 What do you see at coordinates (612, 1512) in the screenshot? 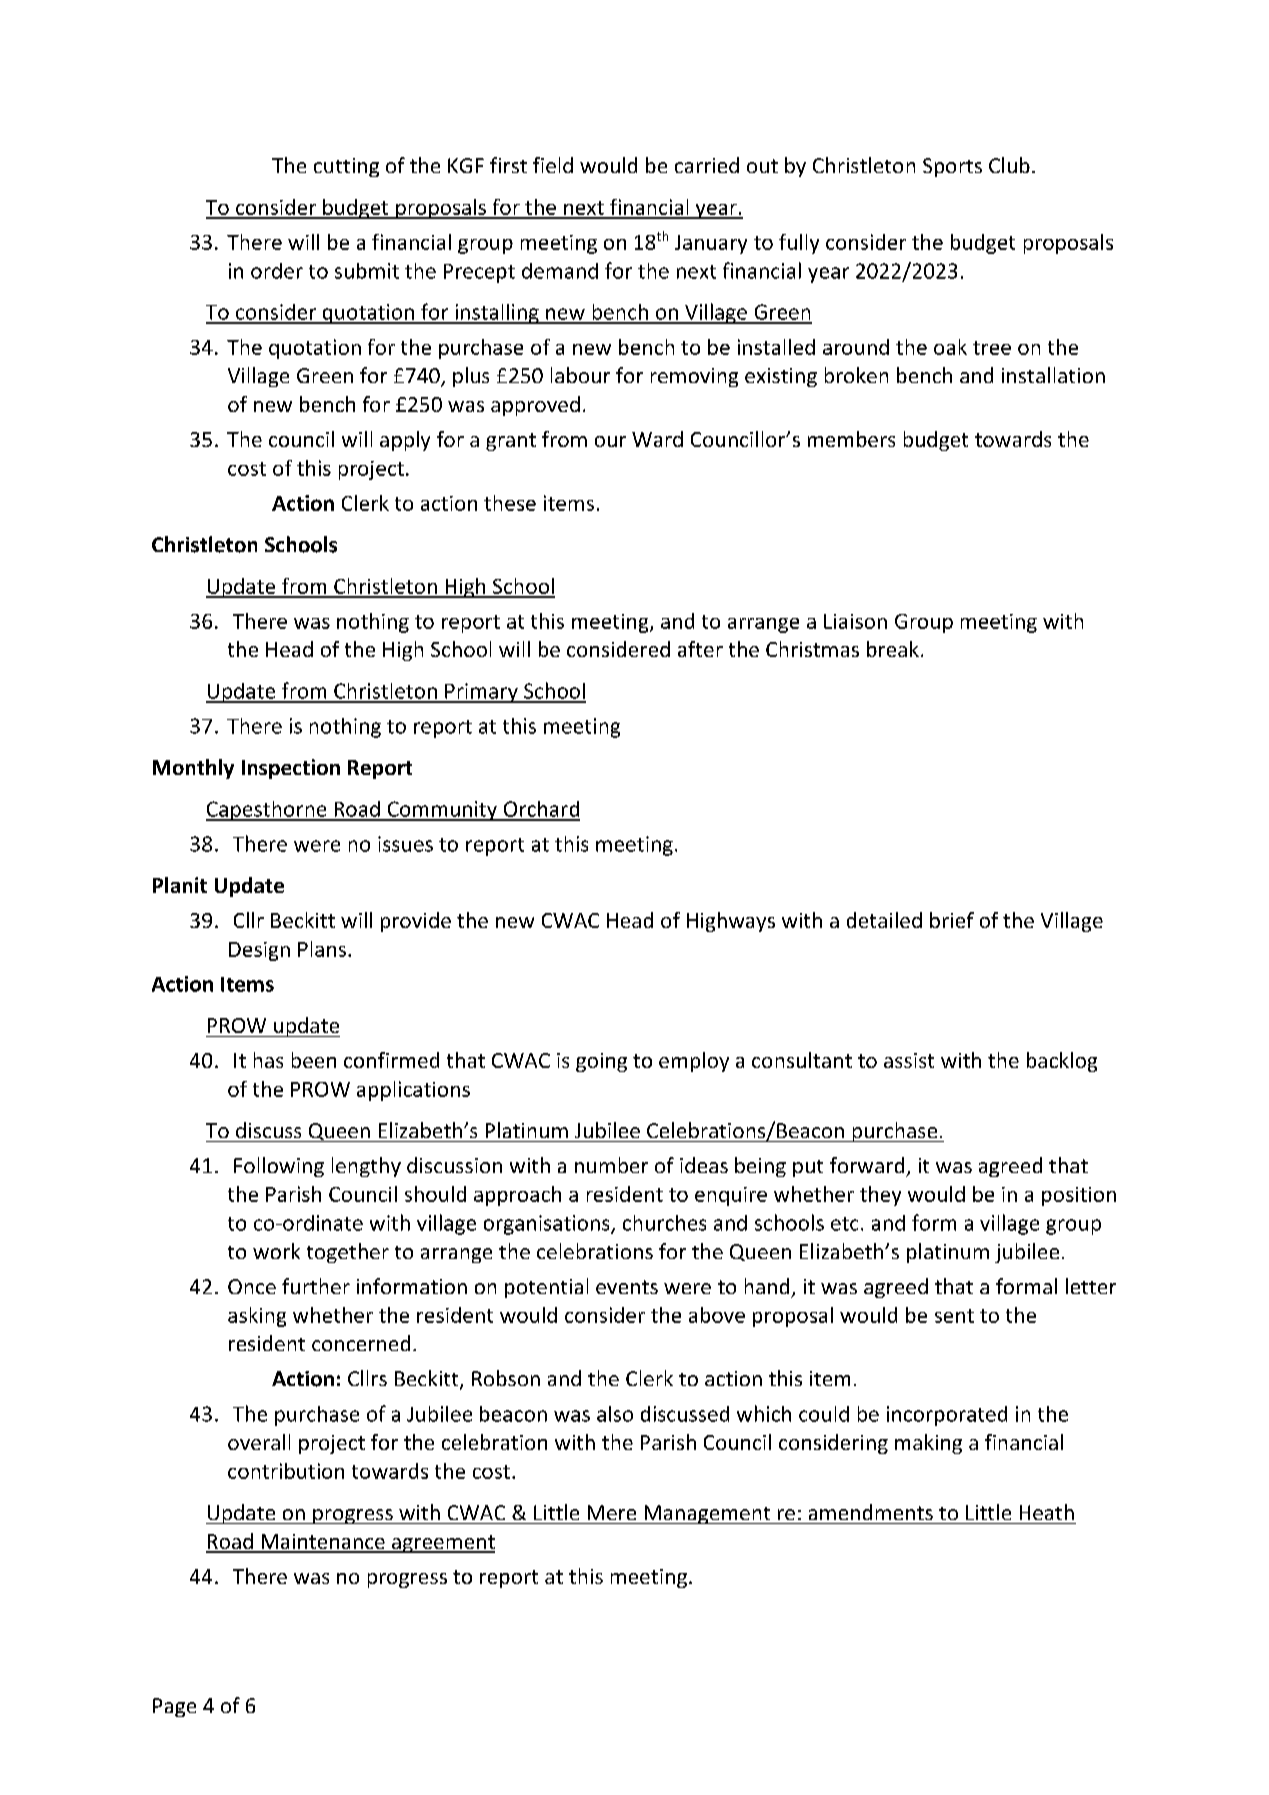
I see `Mere` at bounding box center [612, 1512].
